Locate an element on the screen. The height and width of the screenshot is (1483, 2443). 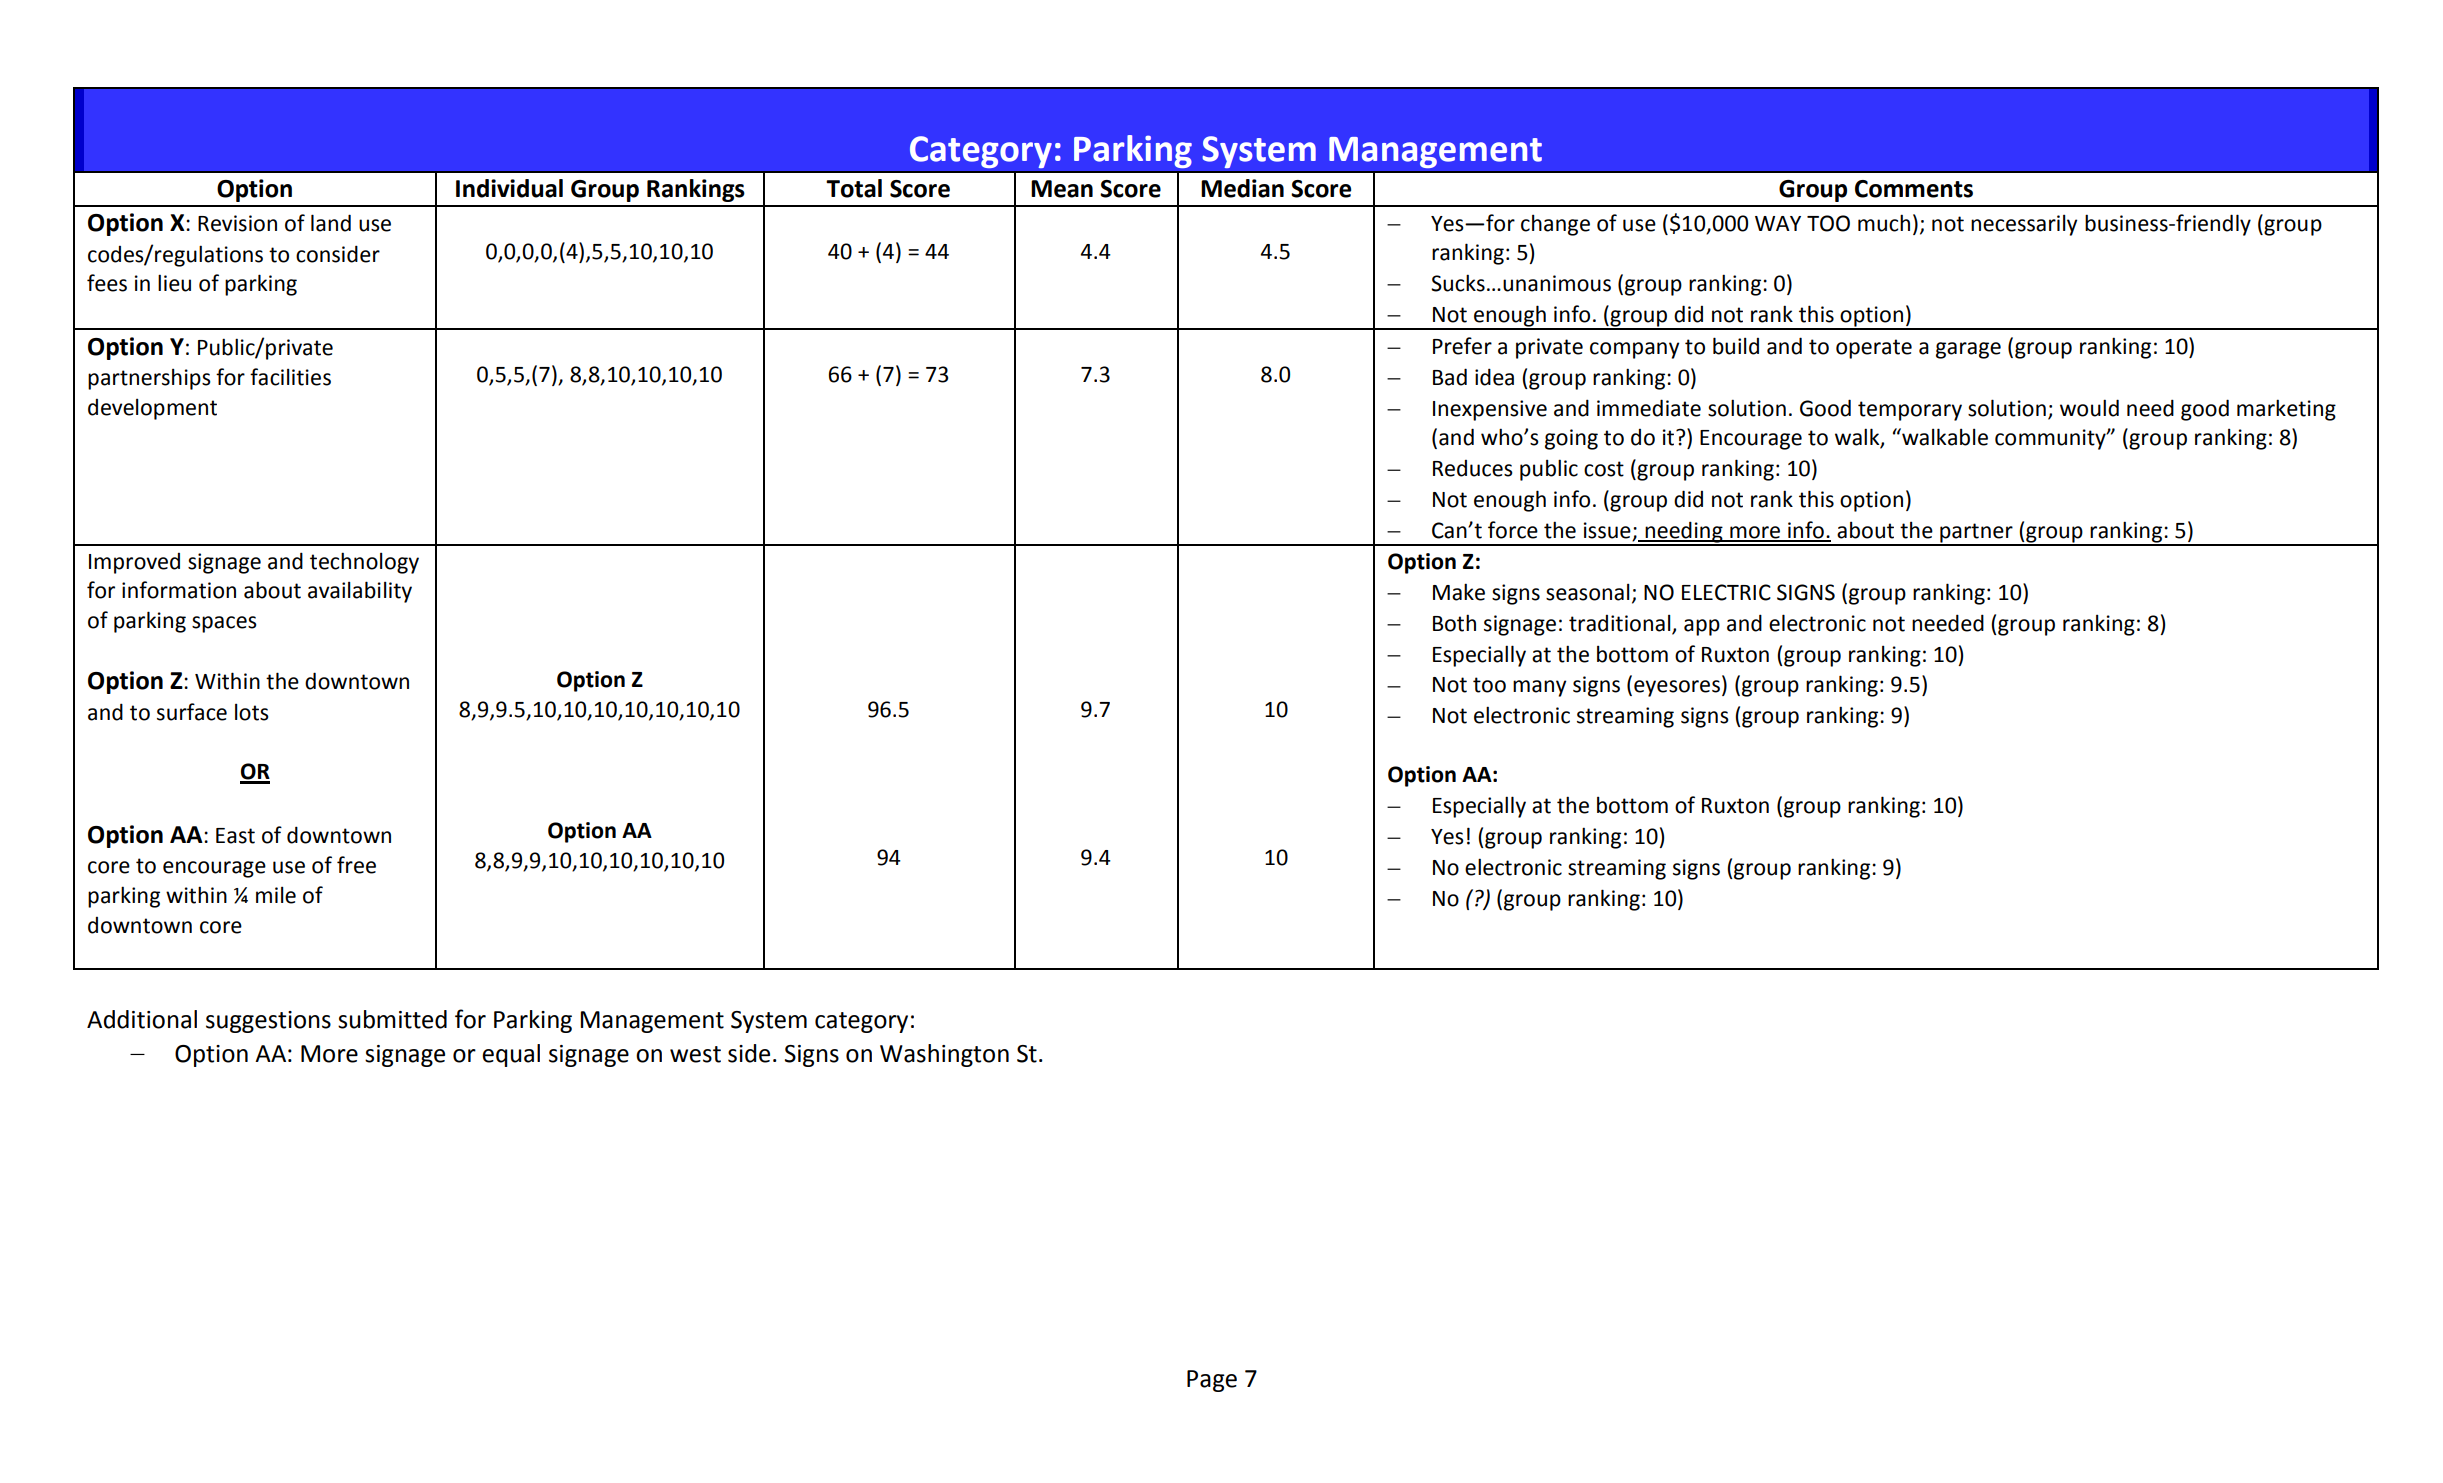
Page is located at coordinates (1212, 1381).
